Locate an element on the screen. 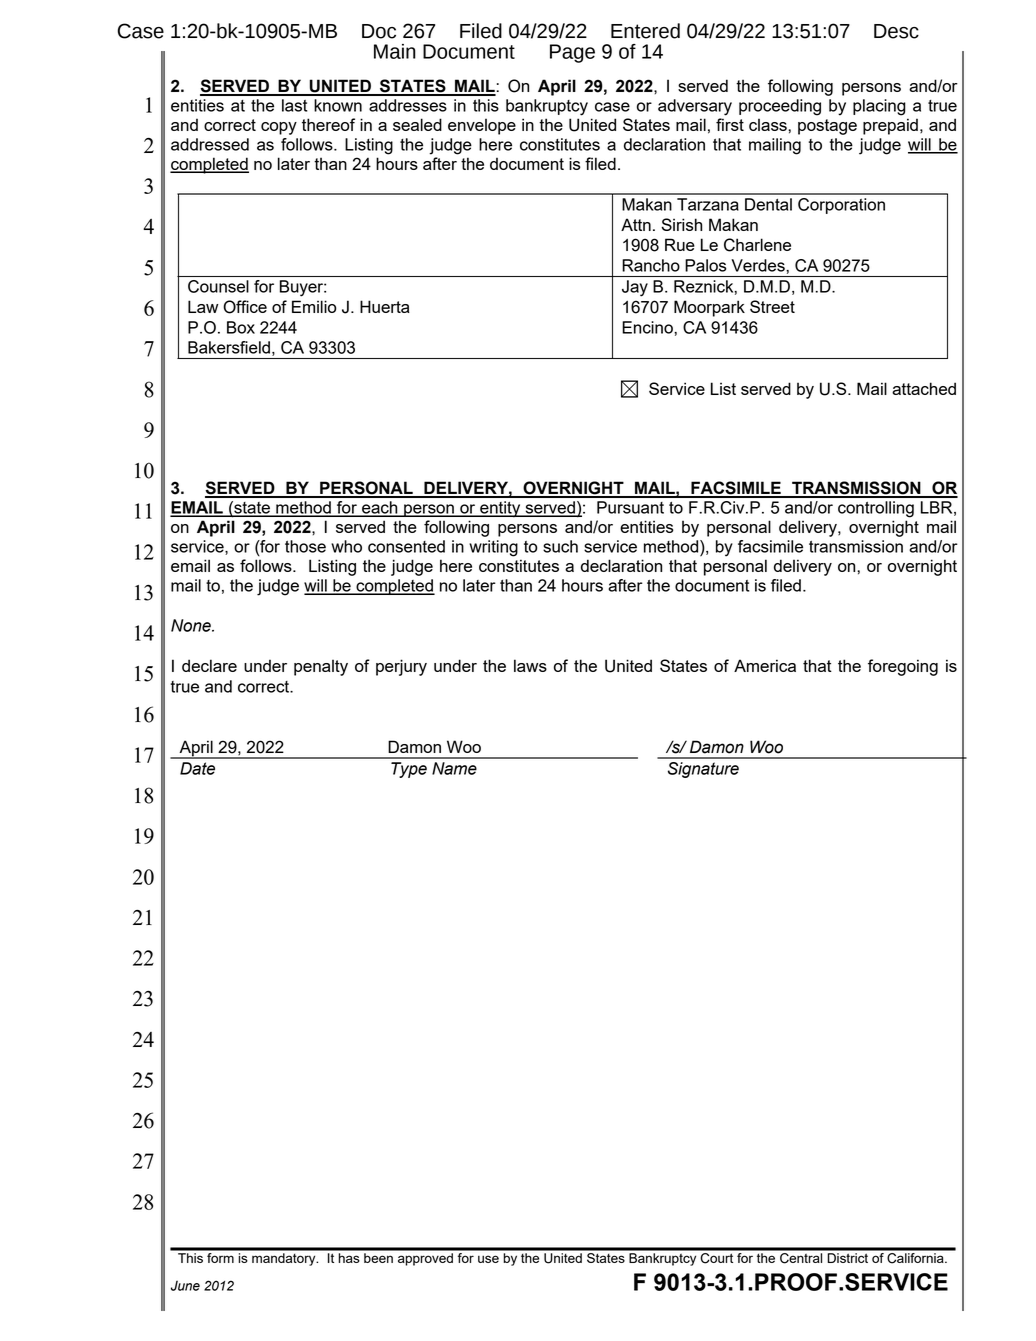 The width and height of the screenshot is (1036, 1341). laws is located at coordinates (530, 665).
